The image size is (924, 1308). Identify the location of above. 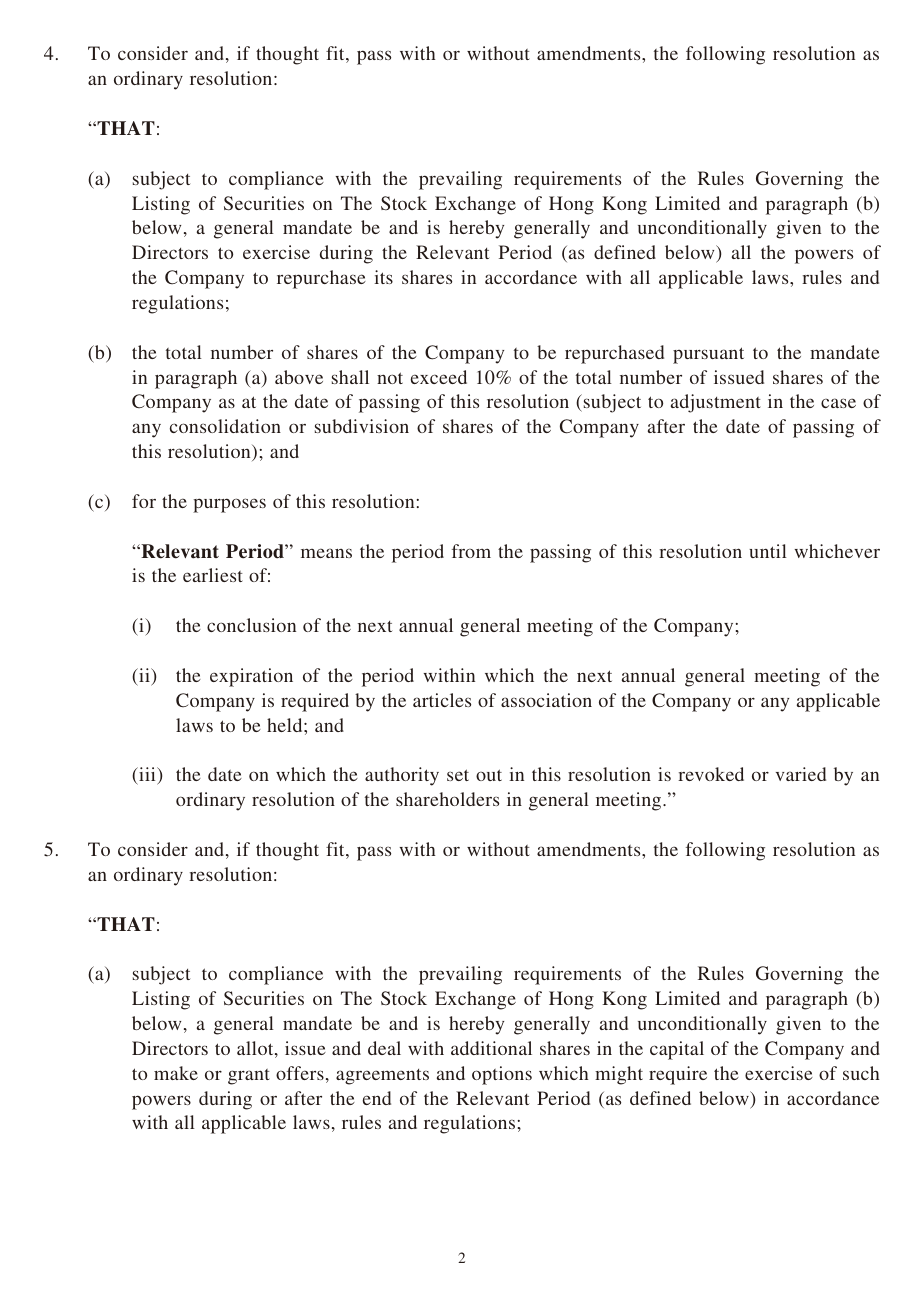
(299, 377).
